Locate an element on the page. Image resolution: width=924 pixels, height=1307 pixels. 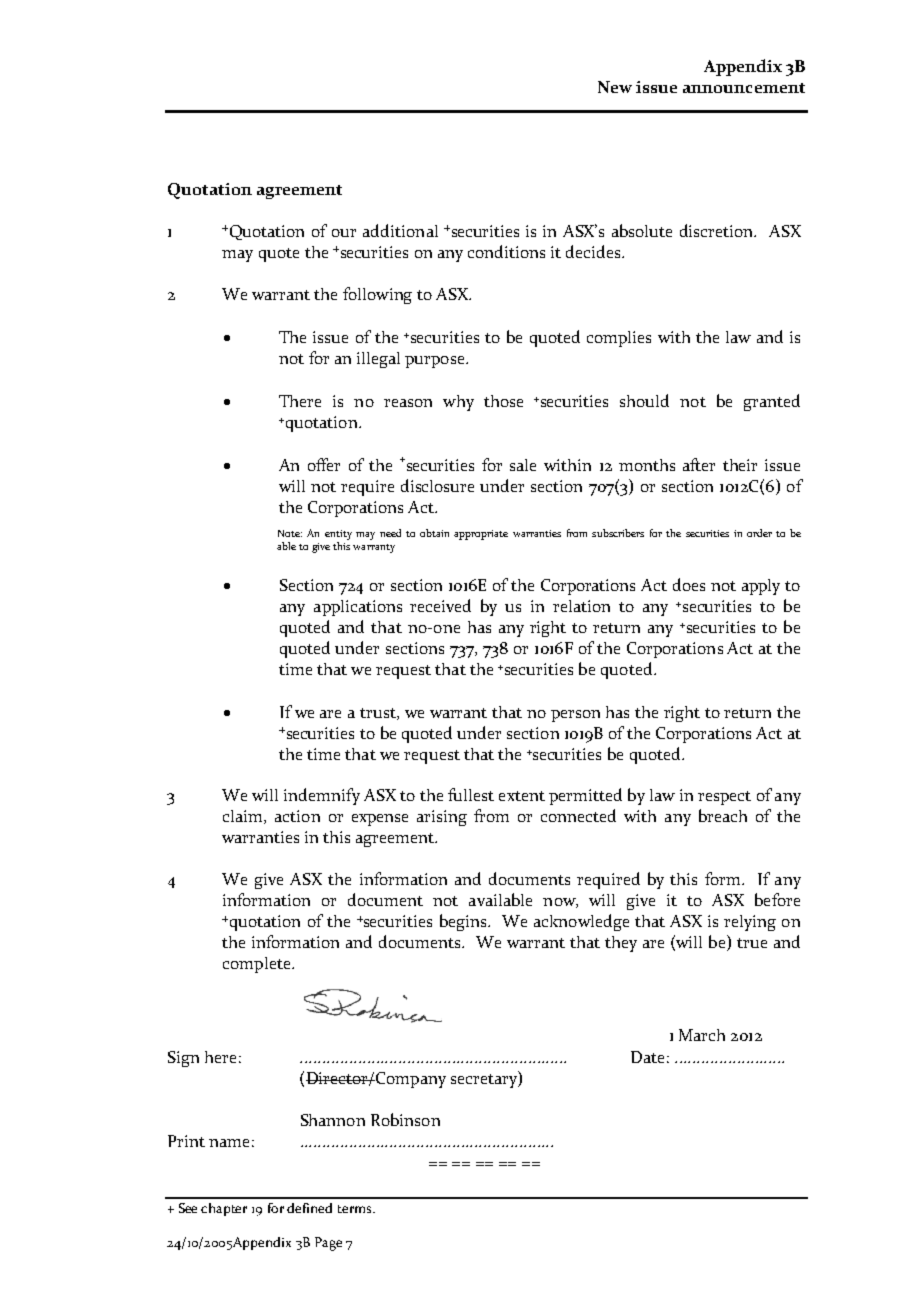
why is located at coordinates (458, 403).
